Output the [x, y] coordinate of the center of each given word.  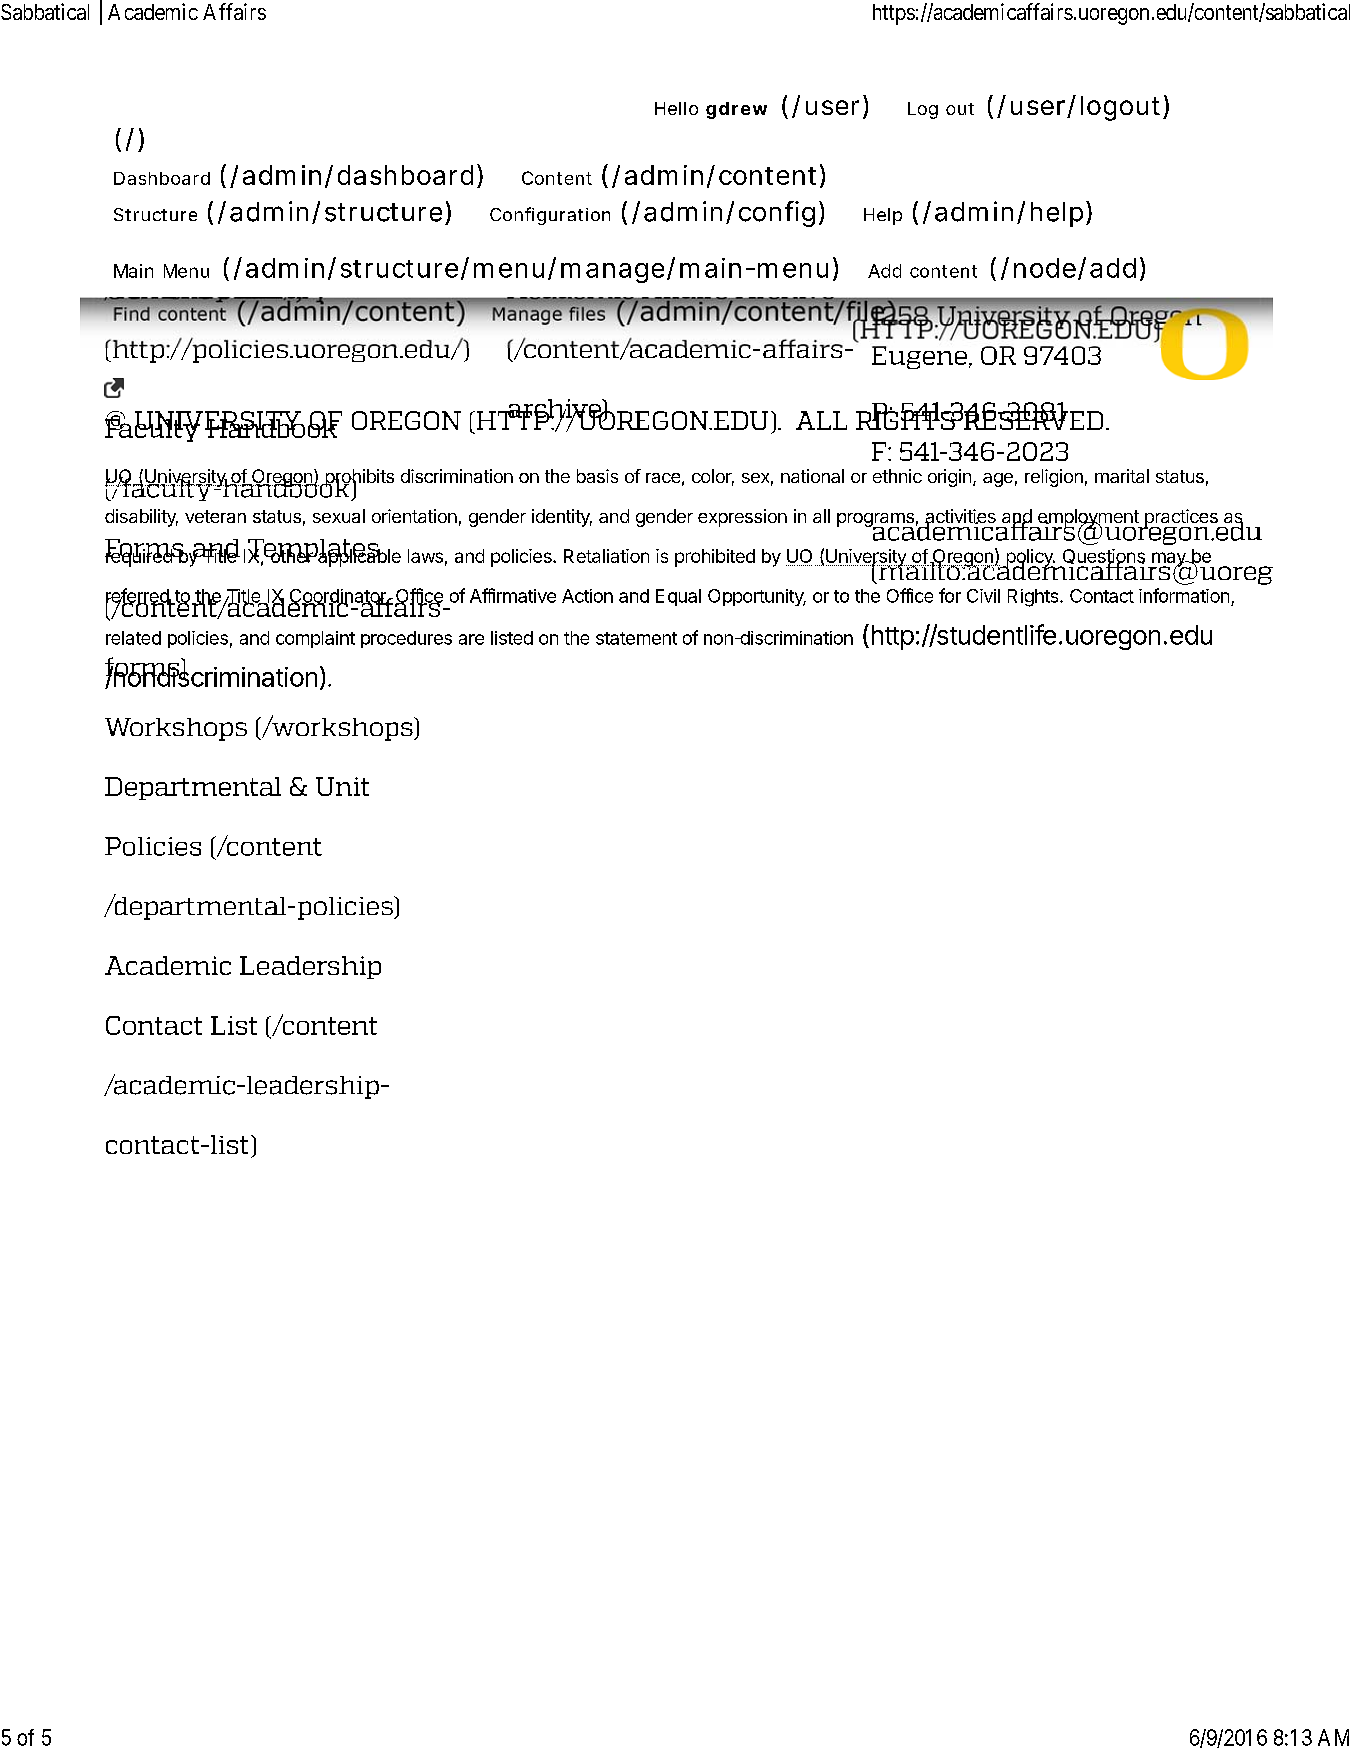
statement [636, 638]
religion [1054, 478]
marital [1122, 476]
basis [597, 476]
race [663, 478]
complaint [315, 639]
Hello [676, 108]
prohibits [358, 479]
